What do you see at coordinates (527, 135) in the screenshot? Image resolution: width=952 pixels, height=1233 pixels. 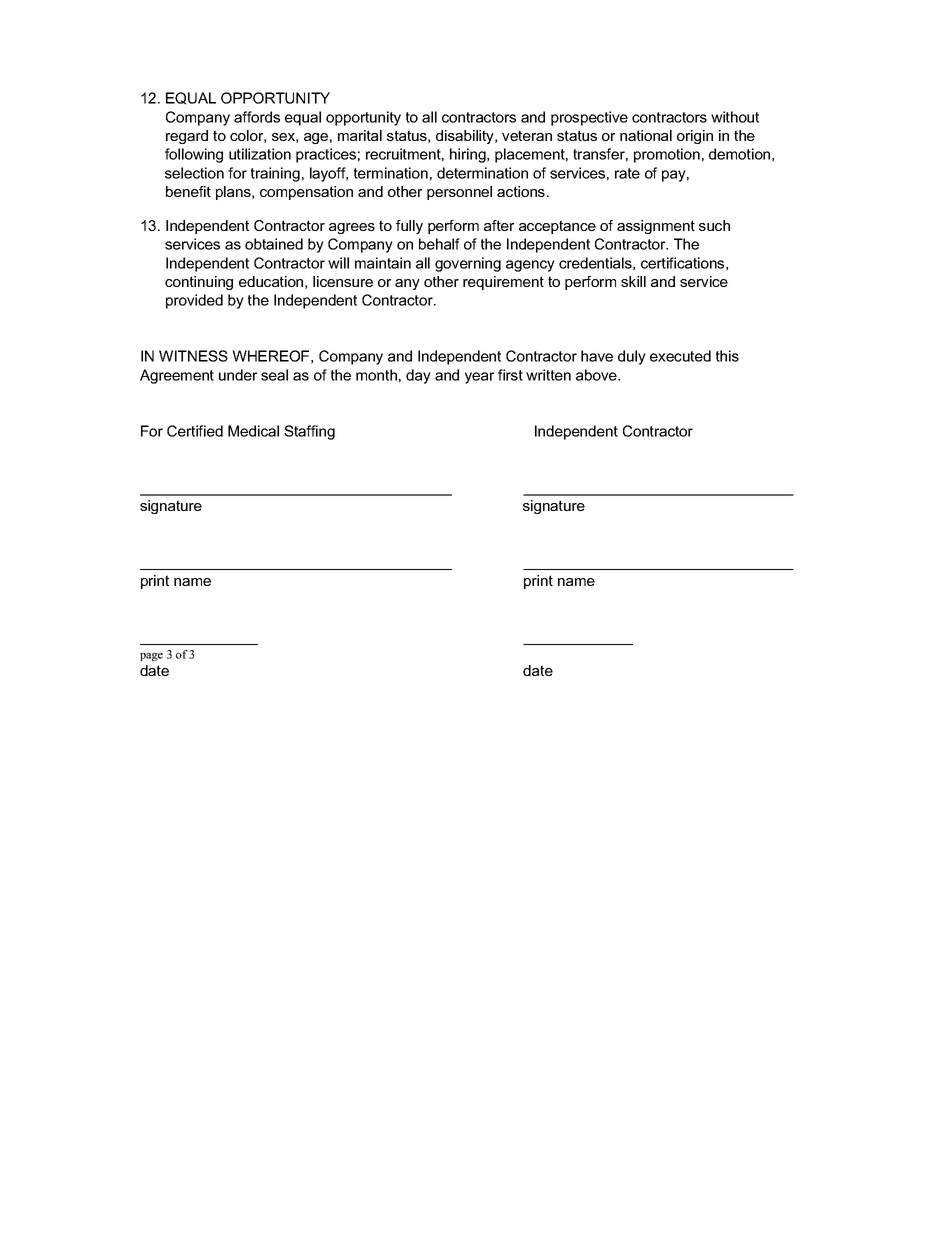 I see `veteran` at bounding box center [527, 135].
